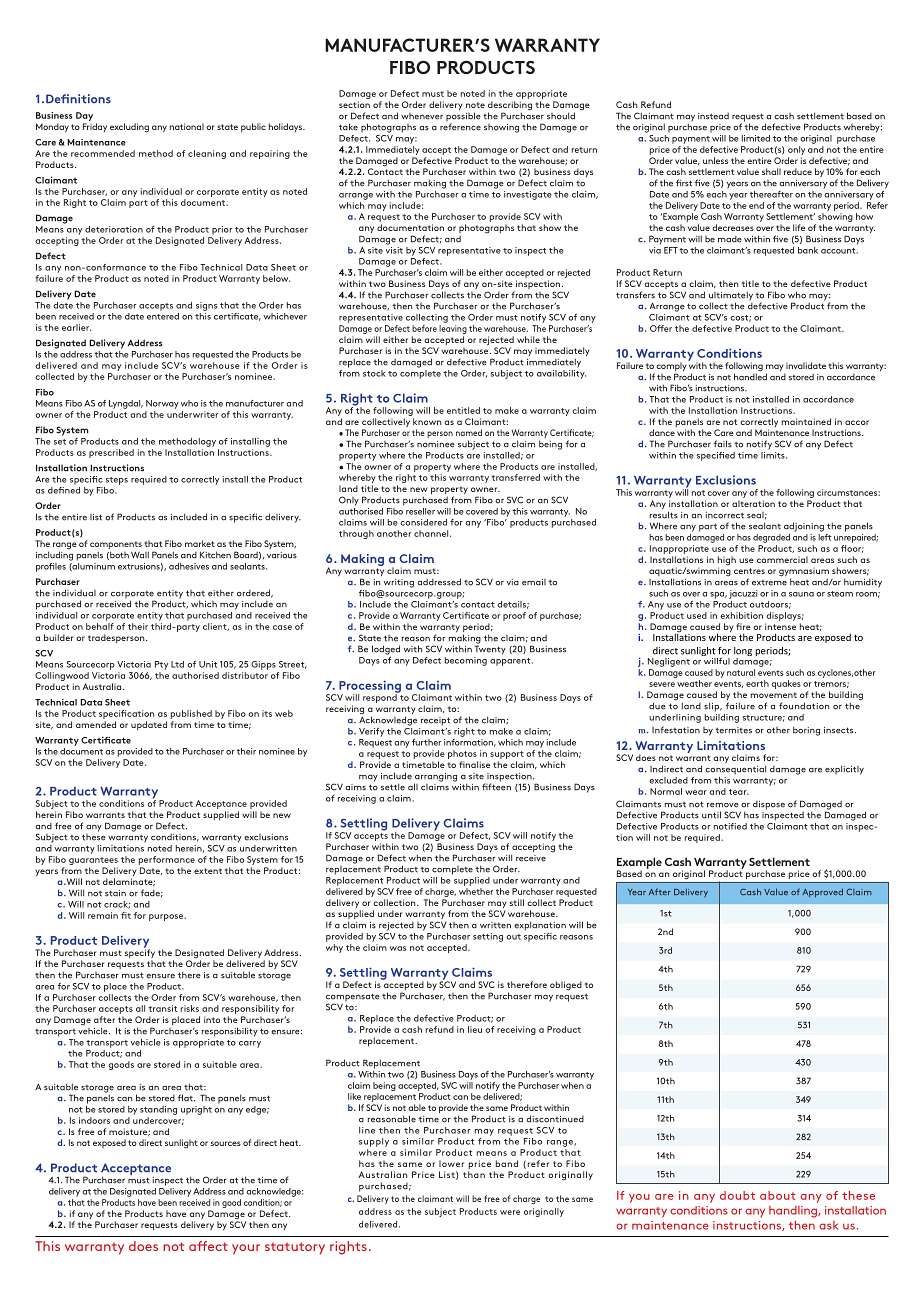 This screenshot has height=1308, width=924. Describe the element at coordinates (466, 661) in the screenshot. I see `becoming` at that location.
